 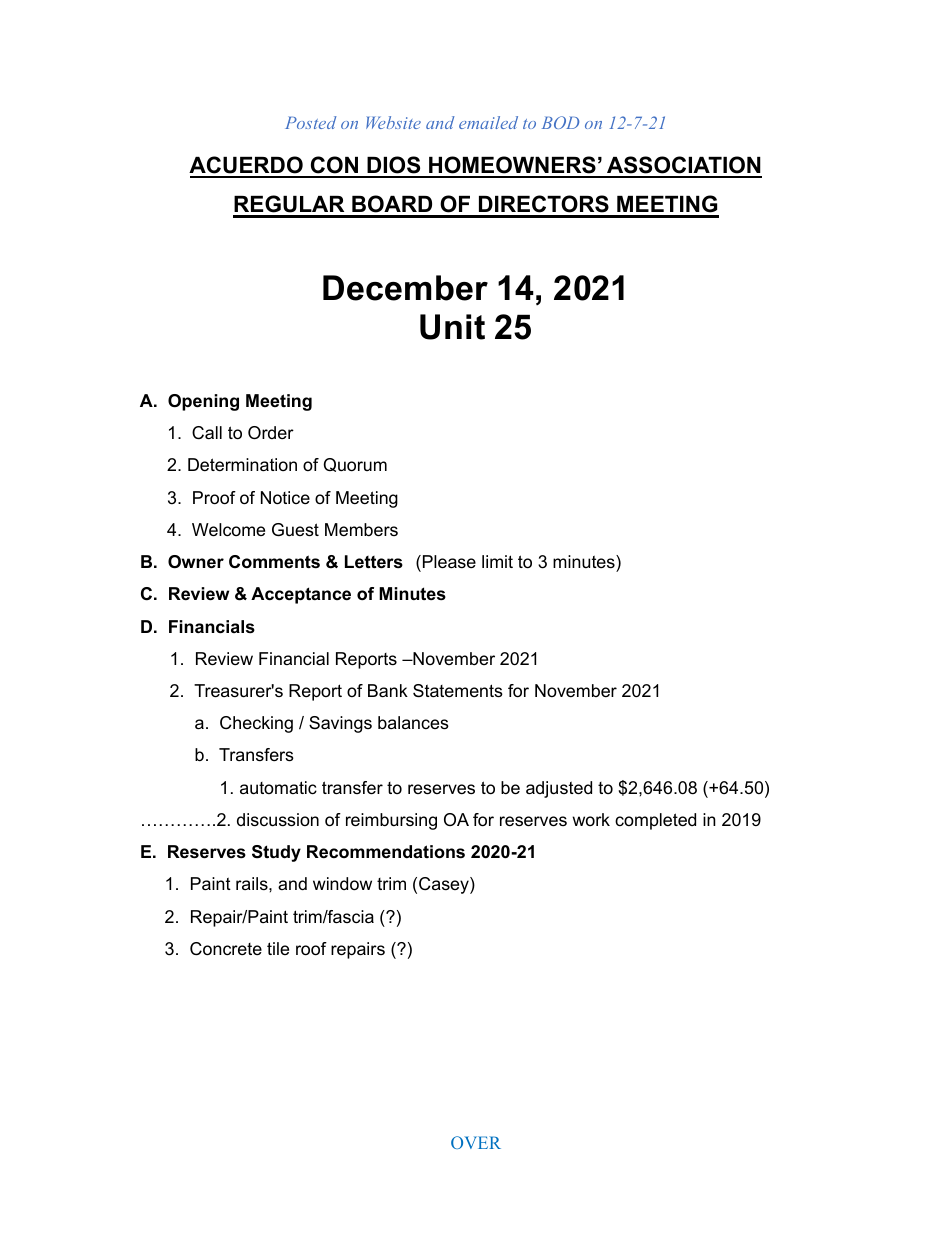 I want to click on Comments, so click(x=274, y=562).
